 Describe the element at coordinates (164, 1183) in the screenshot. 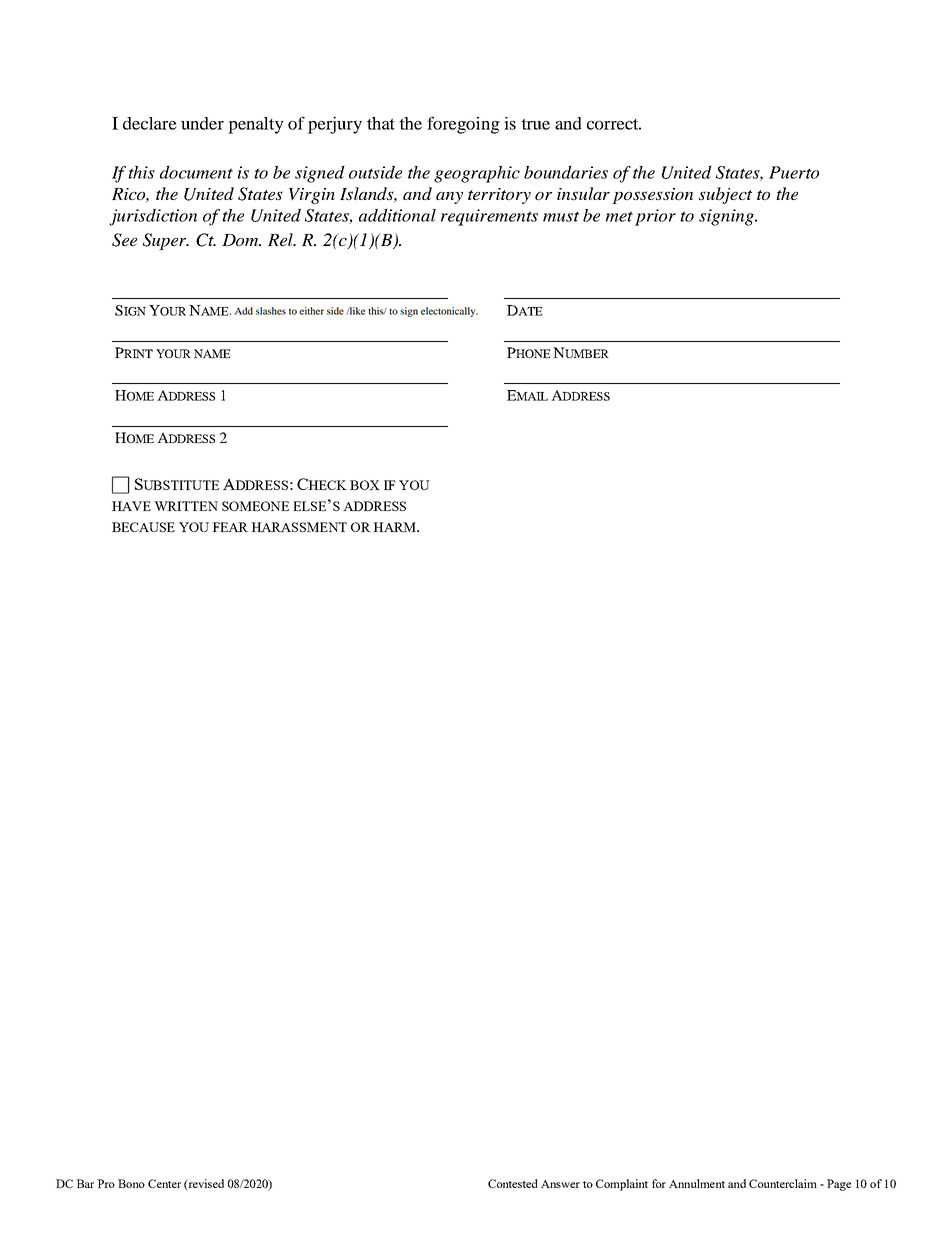

I see `Center` at that location.
